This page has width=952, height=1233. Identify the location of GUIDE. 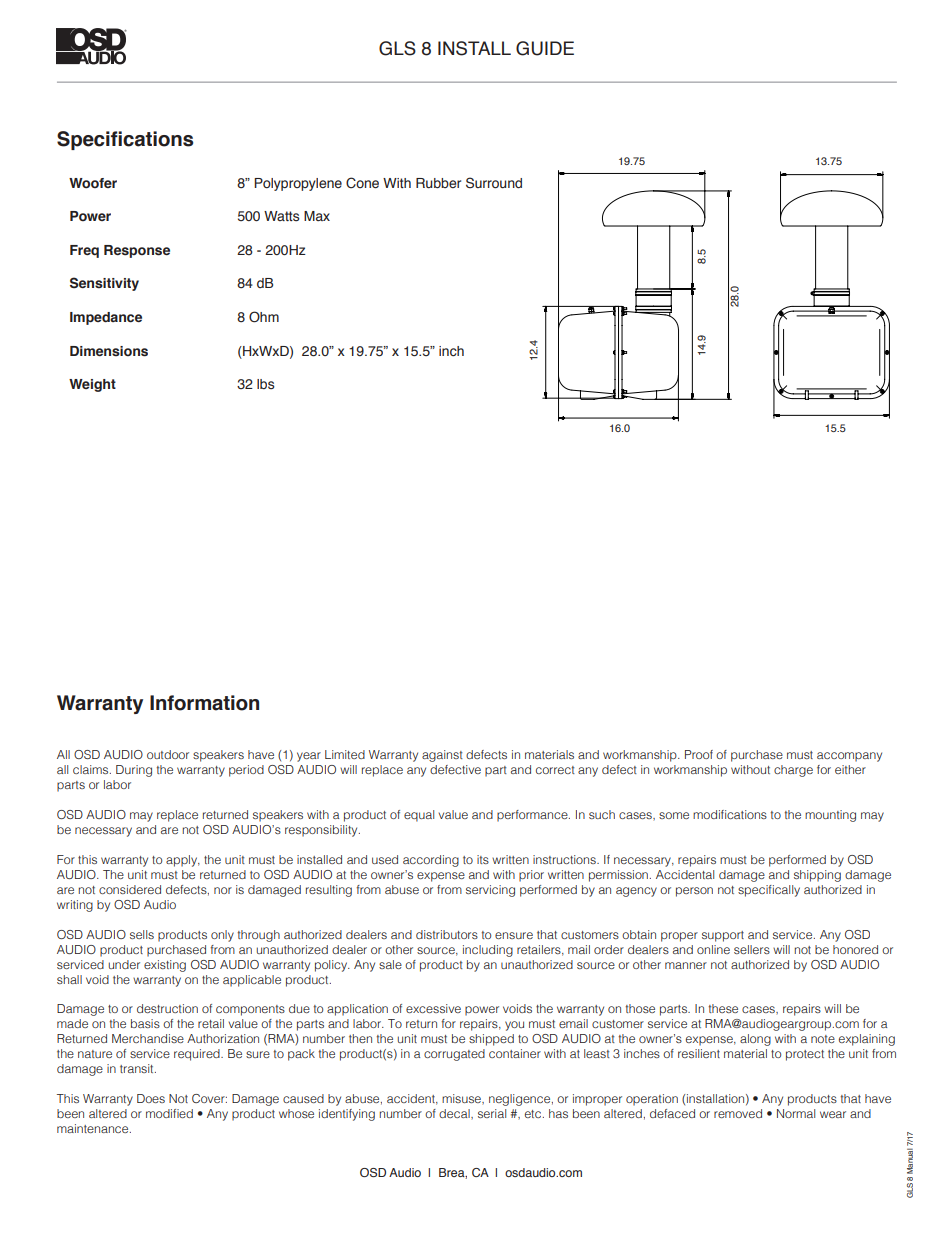
(545, 48).
